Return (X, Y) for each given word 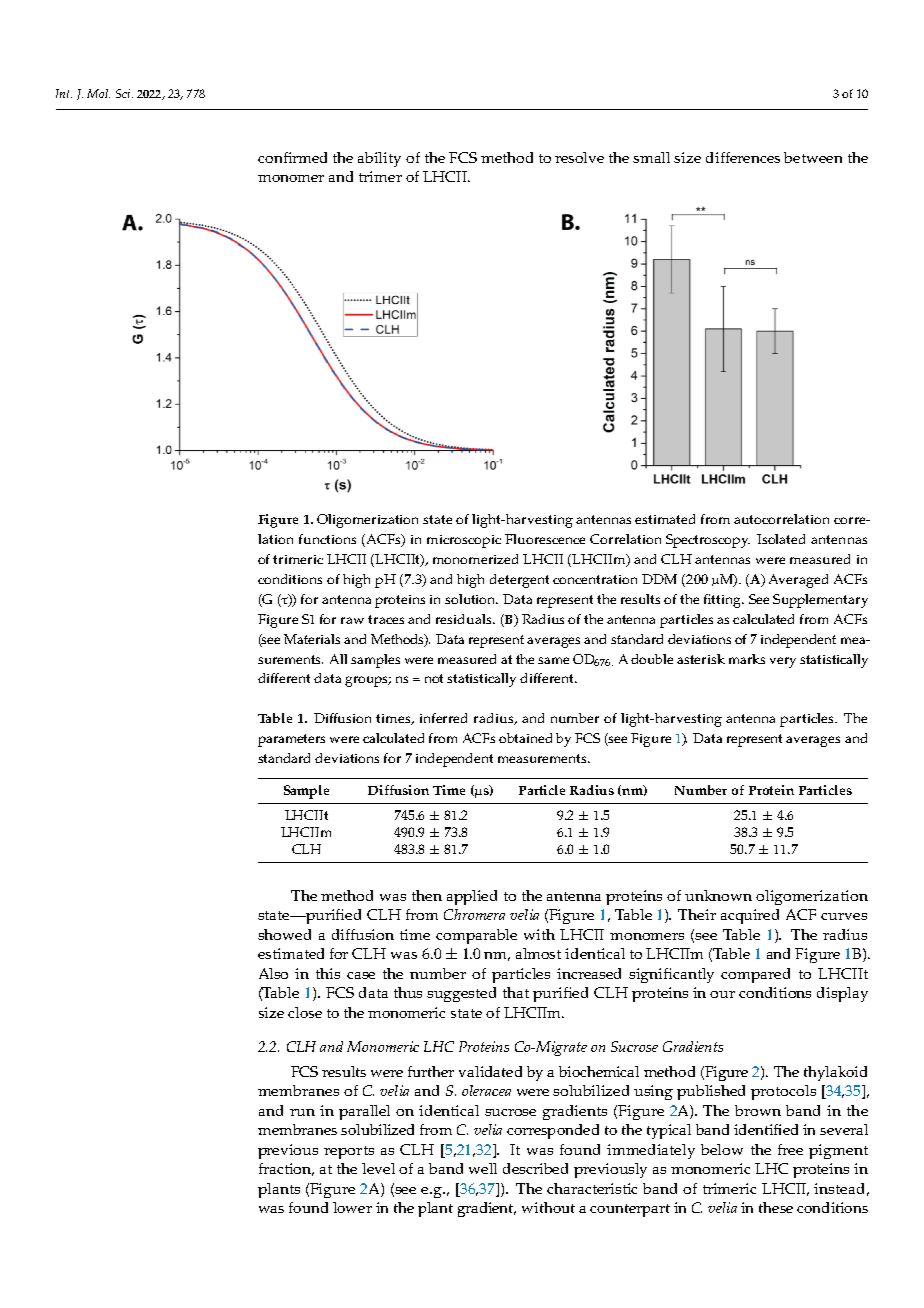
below (722, 1149)
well (483, 1168)
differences (743, 157)
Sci (124, 93)
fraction (286, 1169)
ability (379, 159)
